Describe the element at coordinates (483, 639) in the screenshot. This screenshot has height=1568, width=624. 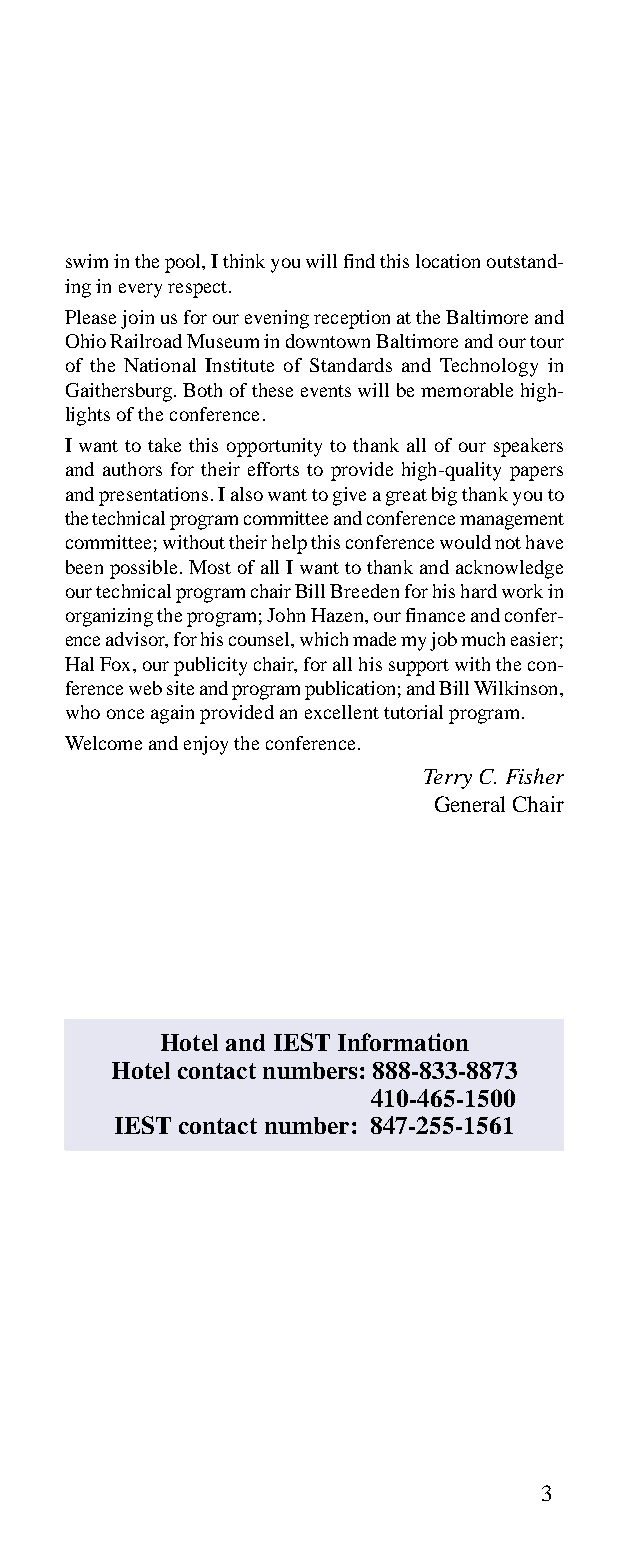
I see `much` at that location.
